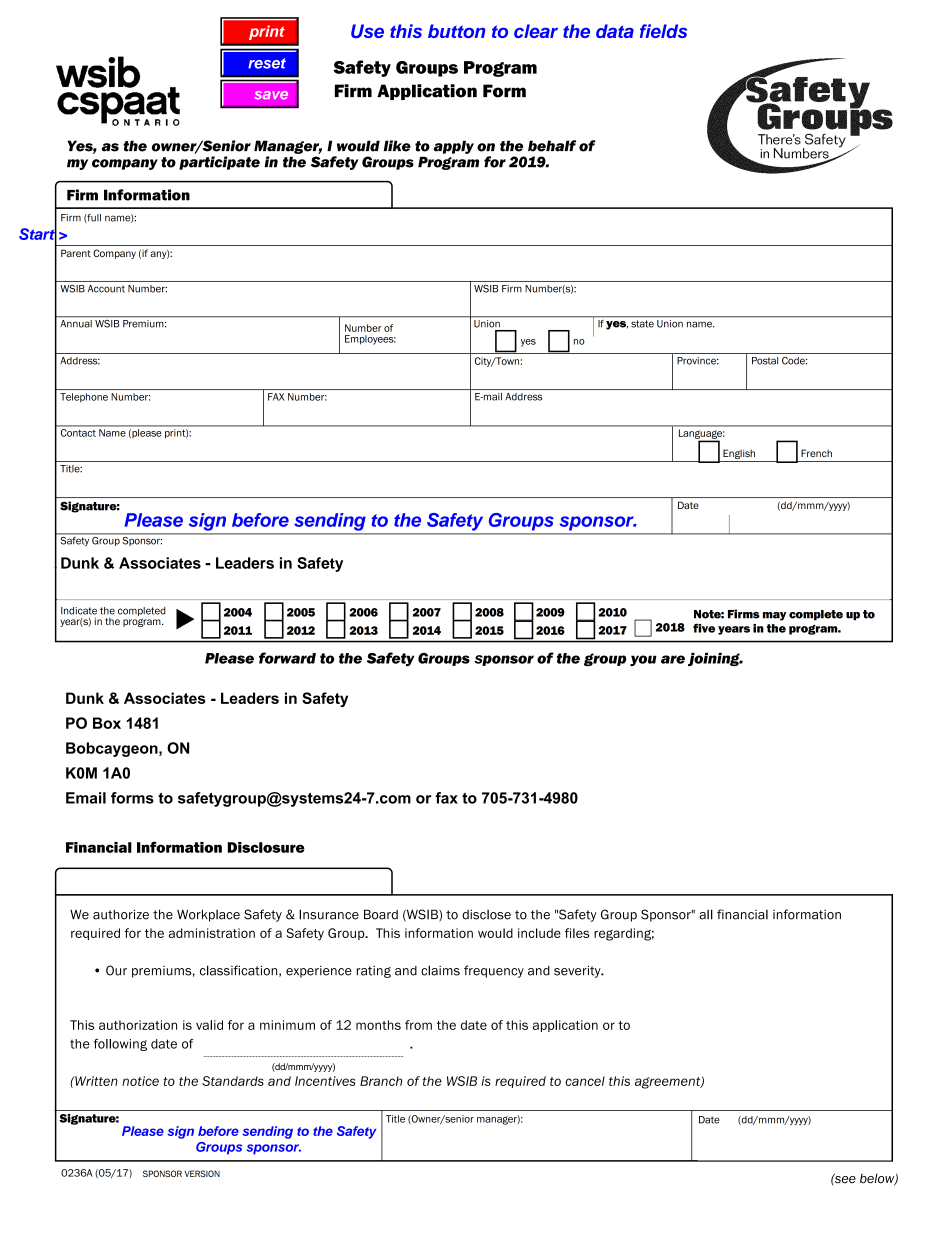 This page has width=952, height=1233. What do you see at coordinates (486, 915) in the page?
I see `disclose` at bounding box center [486, 915].
